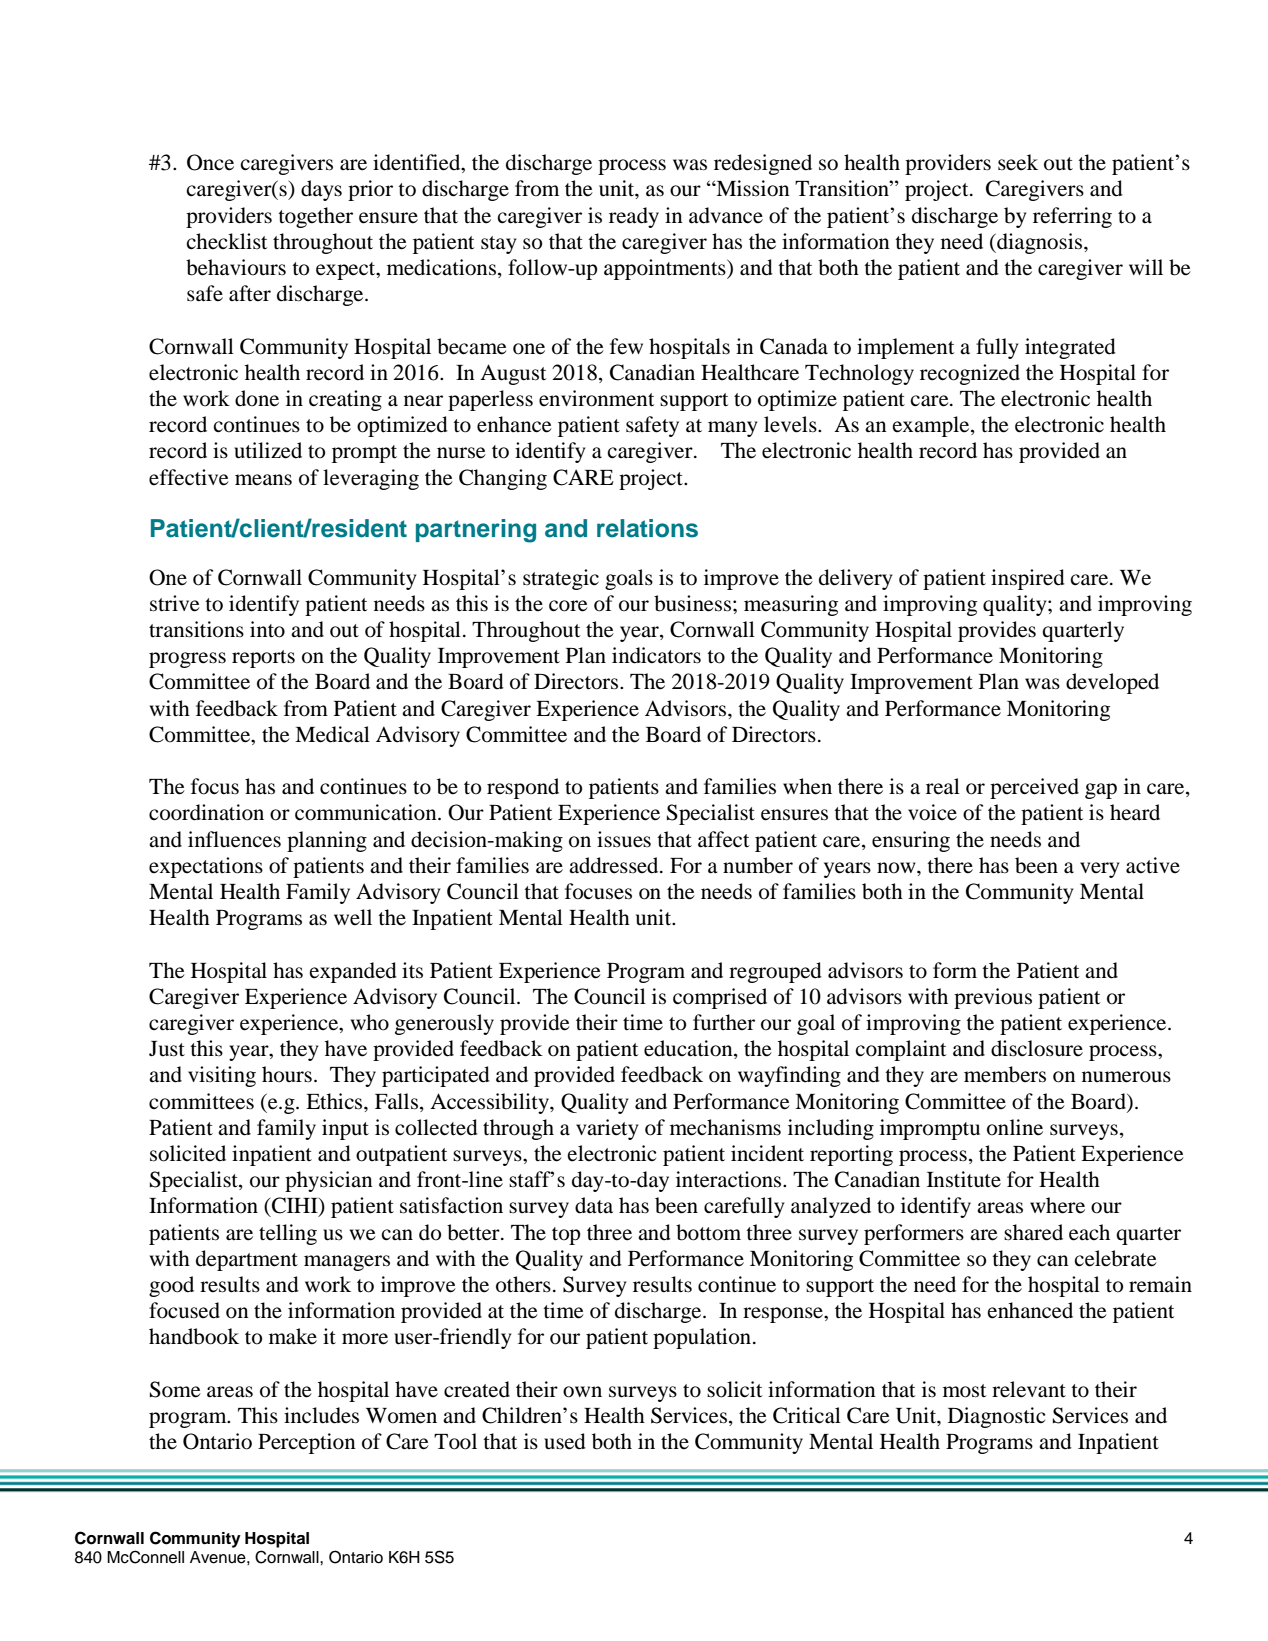 The height and width of the screenshot is (1641, 1268). I want to click on includes, so click(321, 1415).
